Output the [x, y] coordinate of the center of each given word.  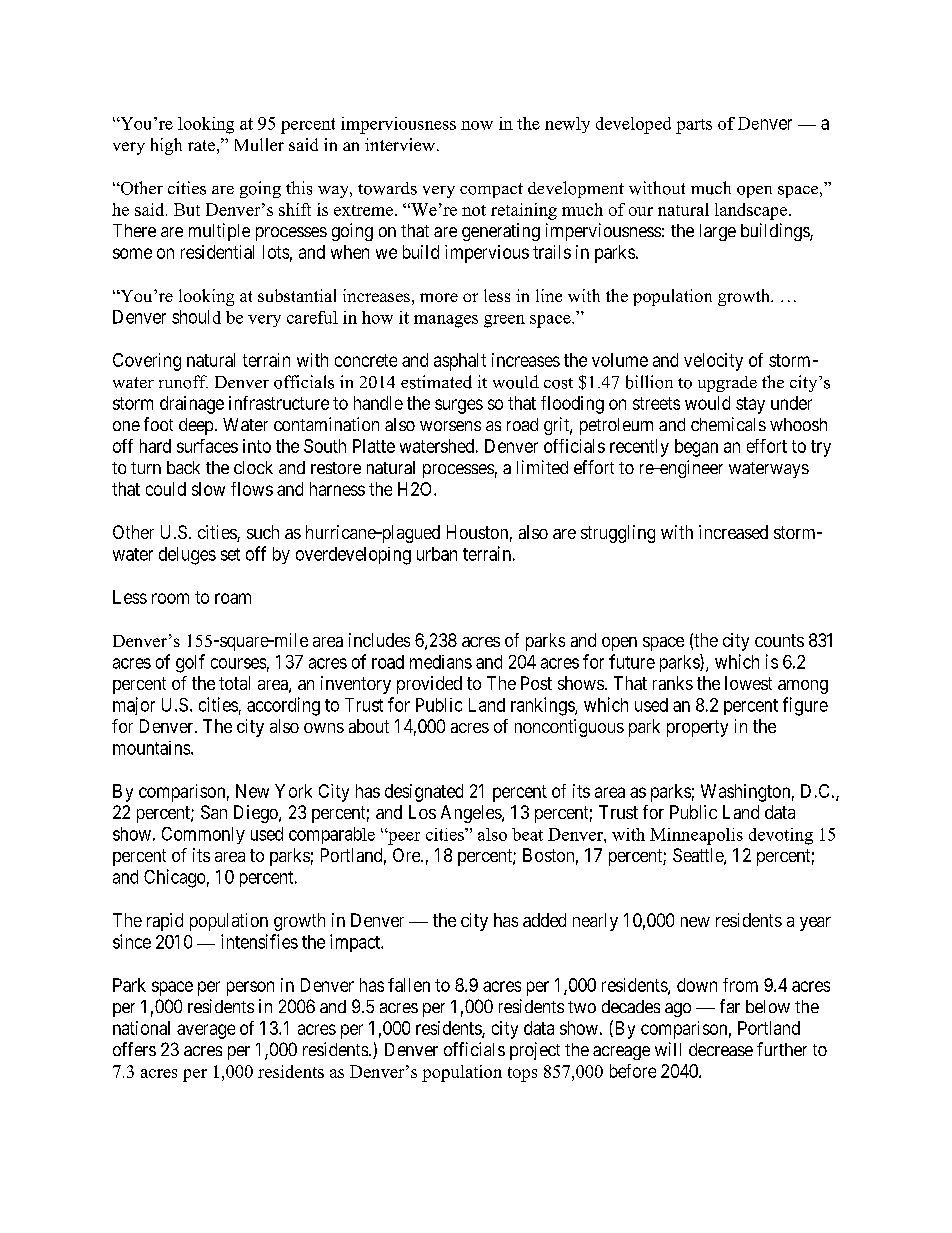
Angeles [472, 814]
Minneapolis [696, 836]
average [206, 1031]
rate [201, 145]
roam [233, 598]
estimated [436, 382]
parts [694, 126]
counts [779, 640]
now [477, 125]
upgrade [727, 384]
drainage [192, 405]
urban [437, 554]
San [214, 812]
